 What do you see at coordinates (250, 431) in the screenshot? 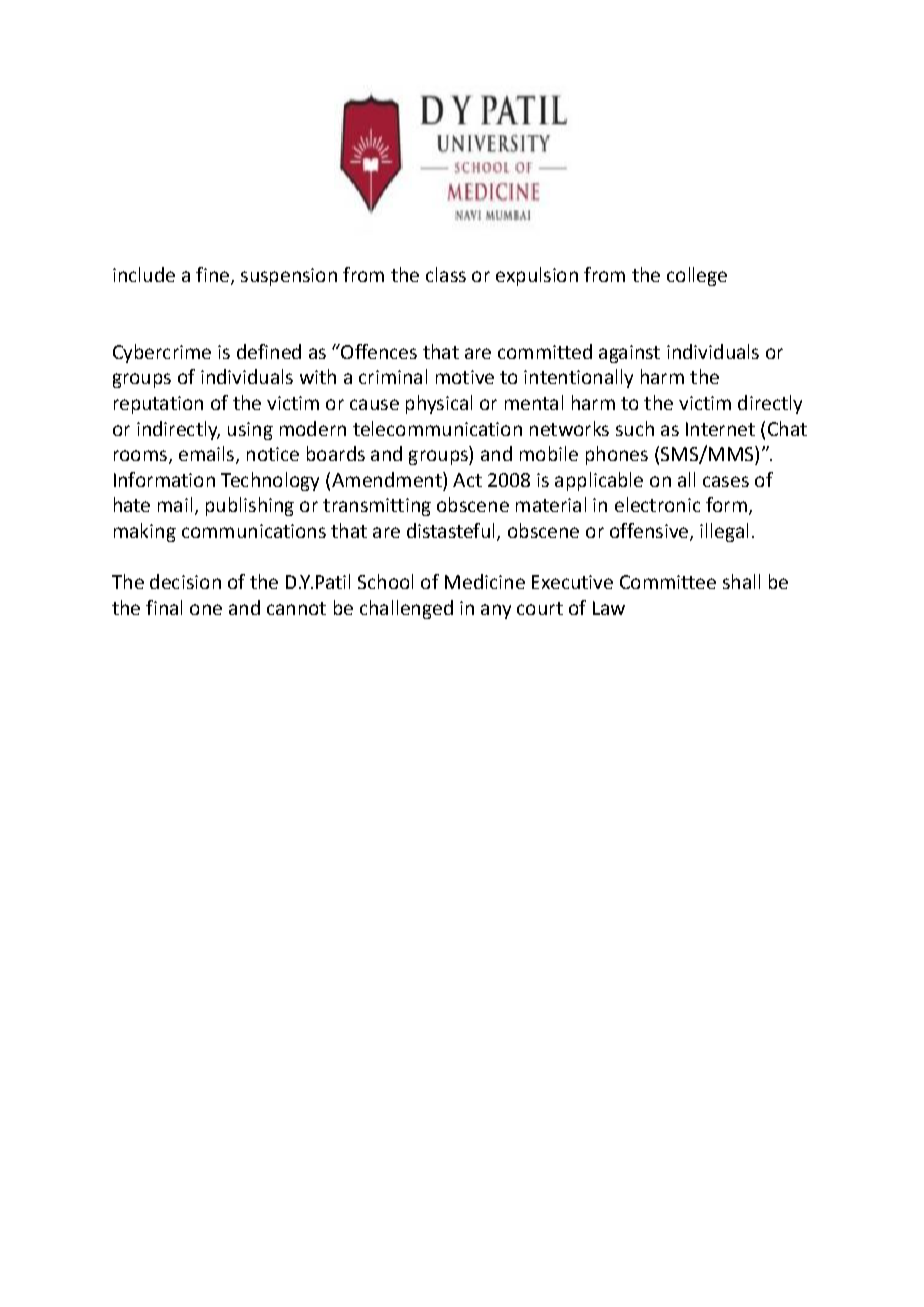
I see `using` at bounding box center [250, 431].
